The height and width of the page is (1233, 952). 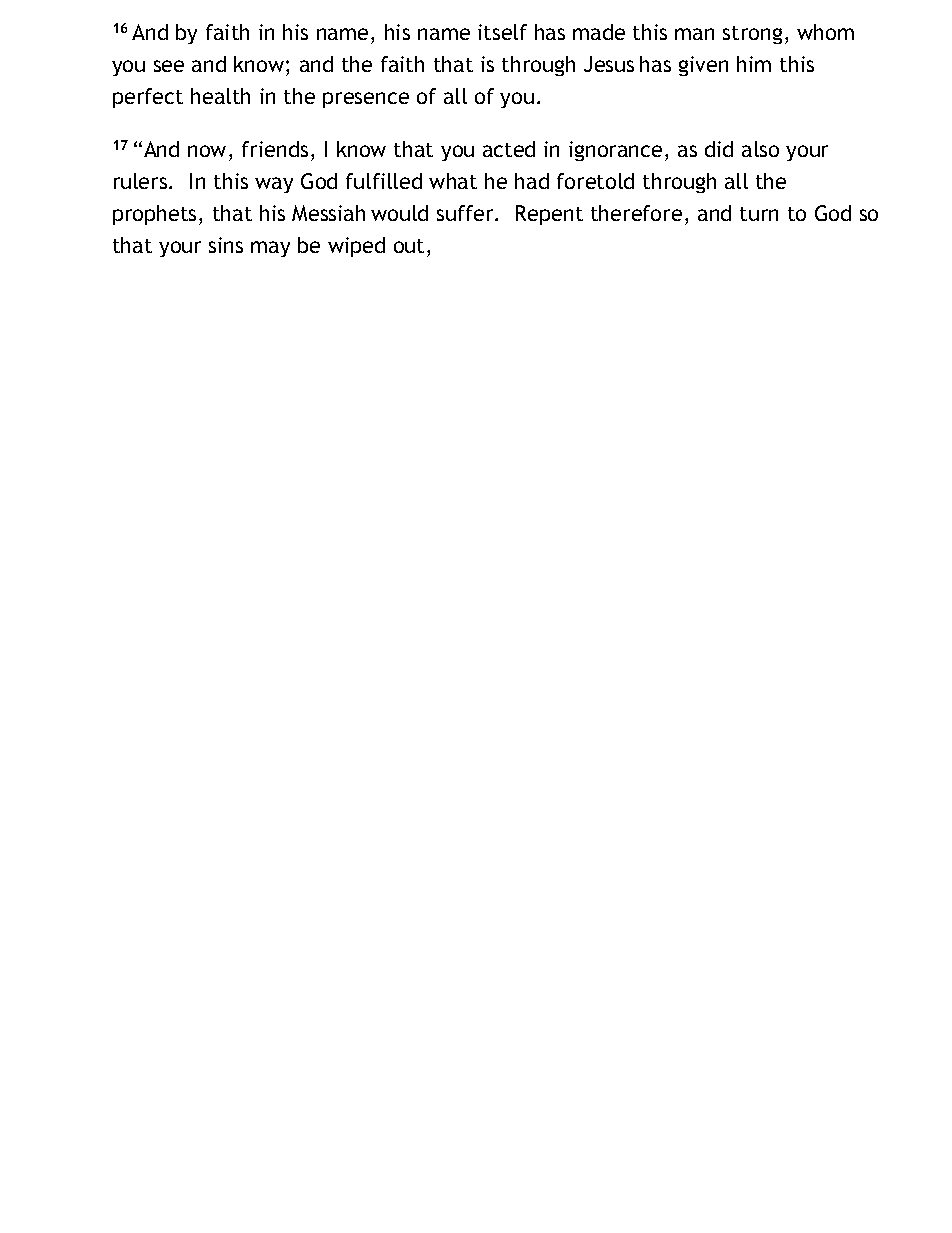 I want to click on turn, so click(x=759, y=214).
